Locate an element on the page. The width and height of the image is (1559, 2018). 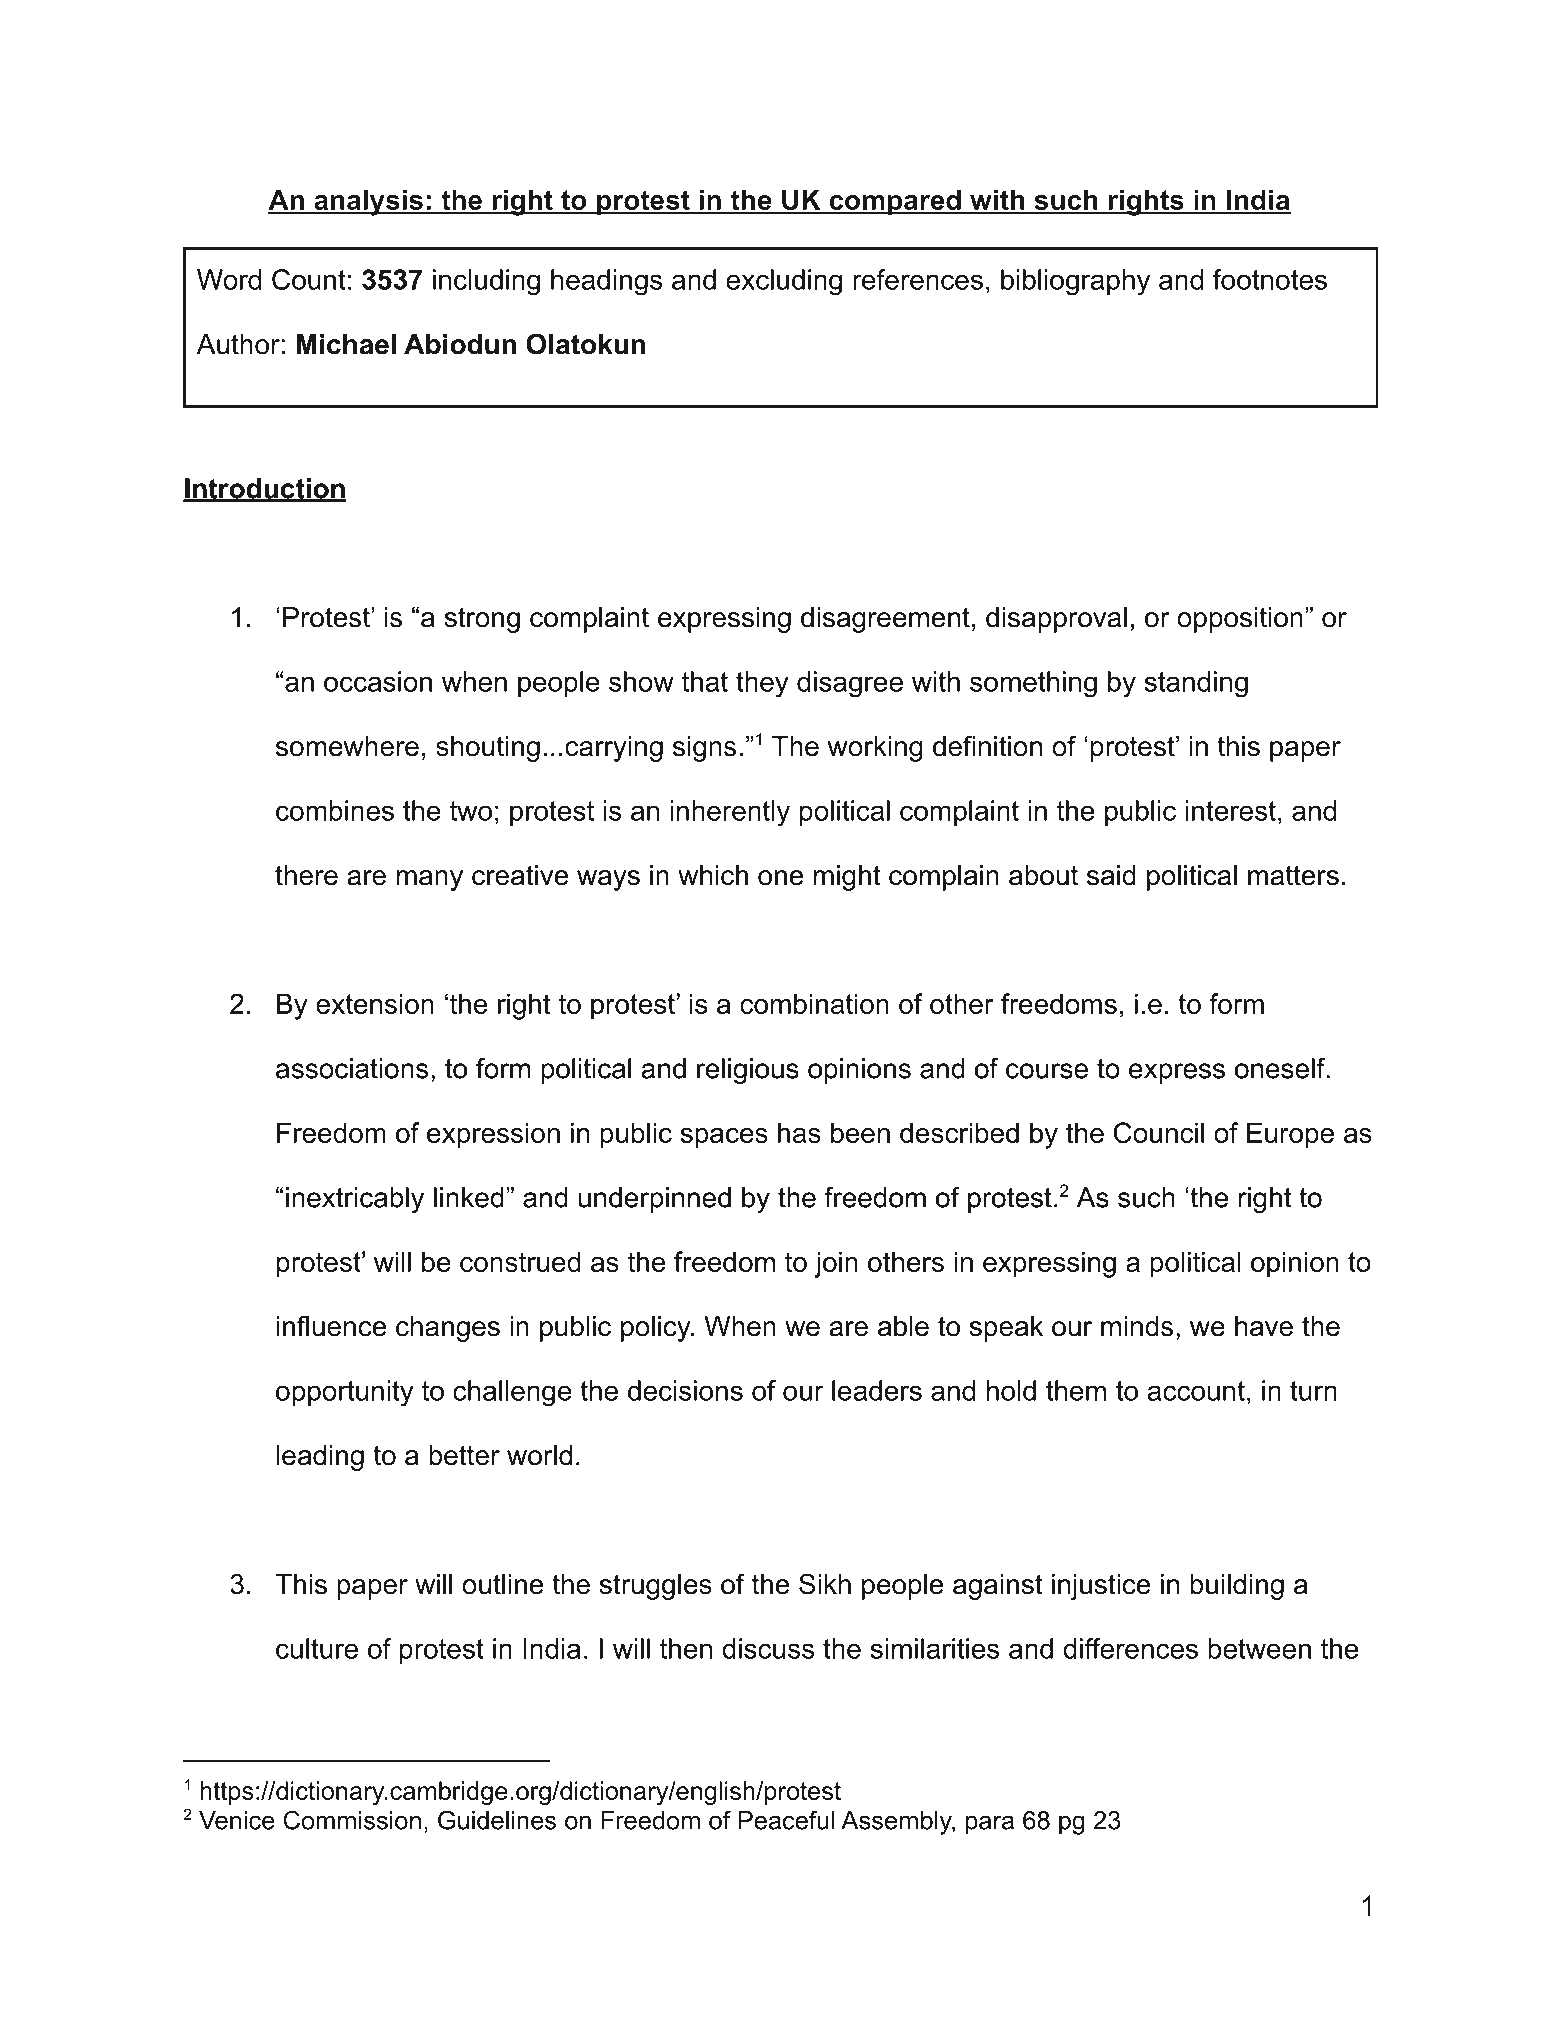
Peaceful is located at coordinates (786, 1820).
